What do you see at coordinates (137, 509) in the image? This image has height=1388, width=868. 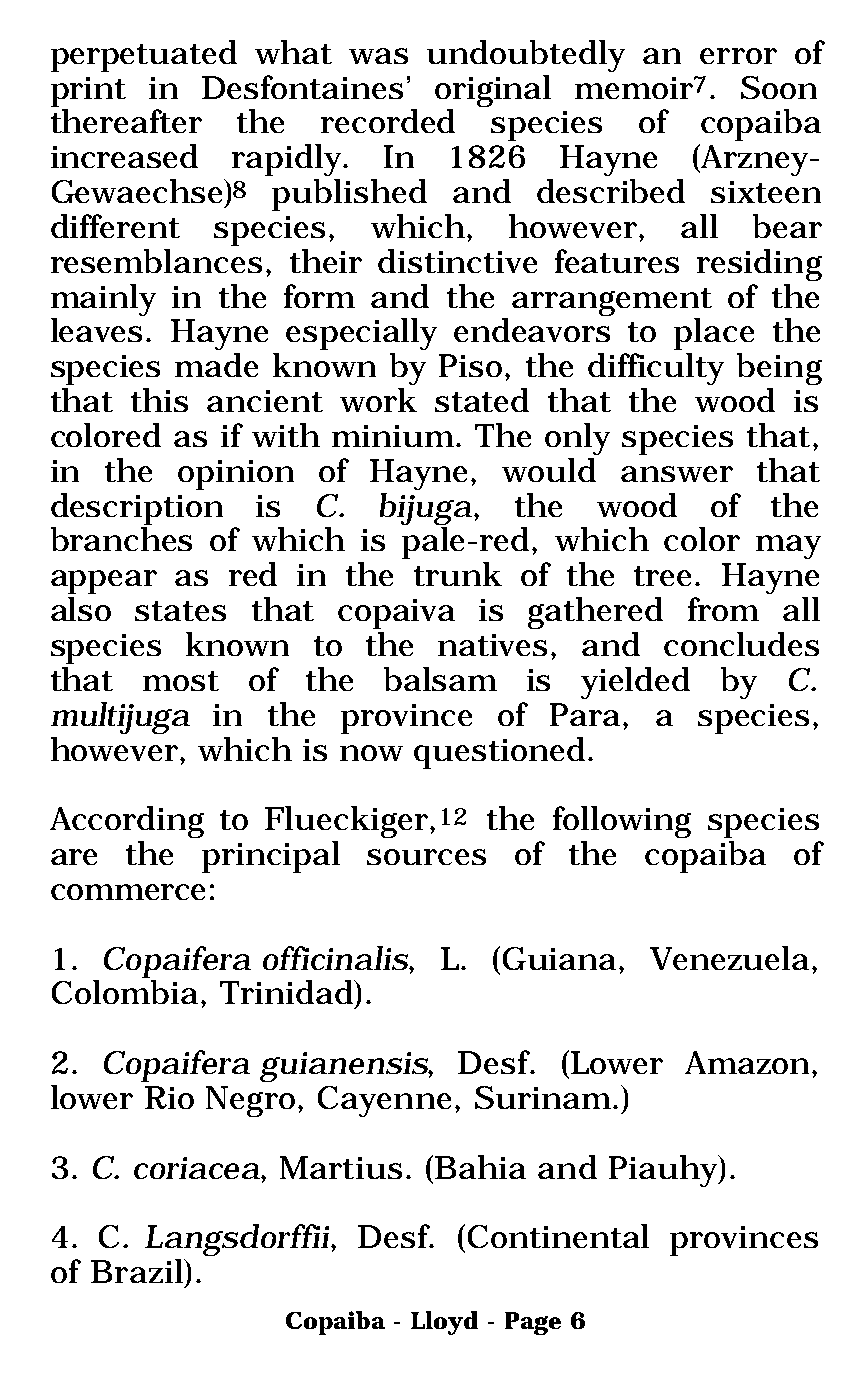 I see `description` at bounding box center [137, 509].
